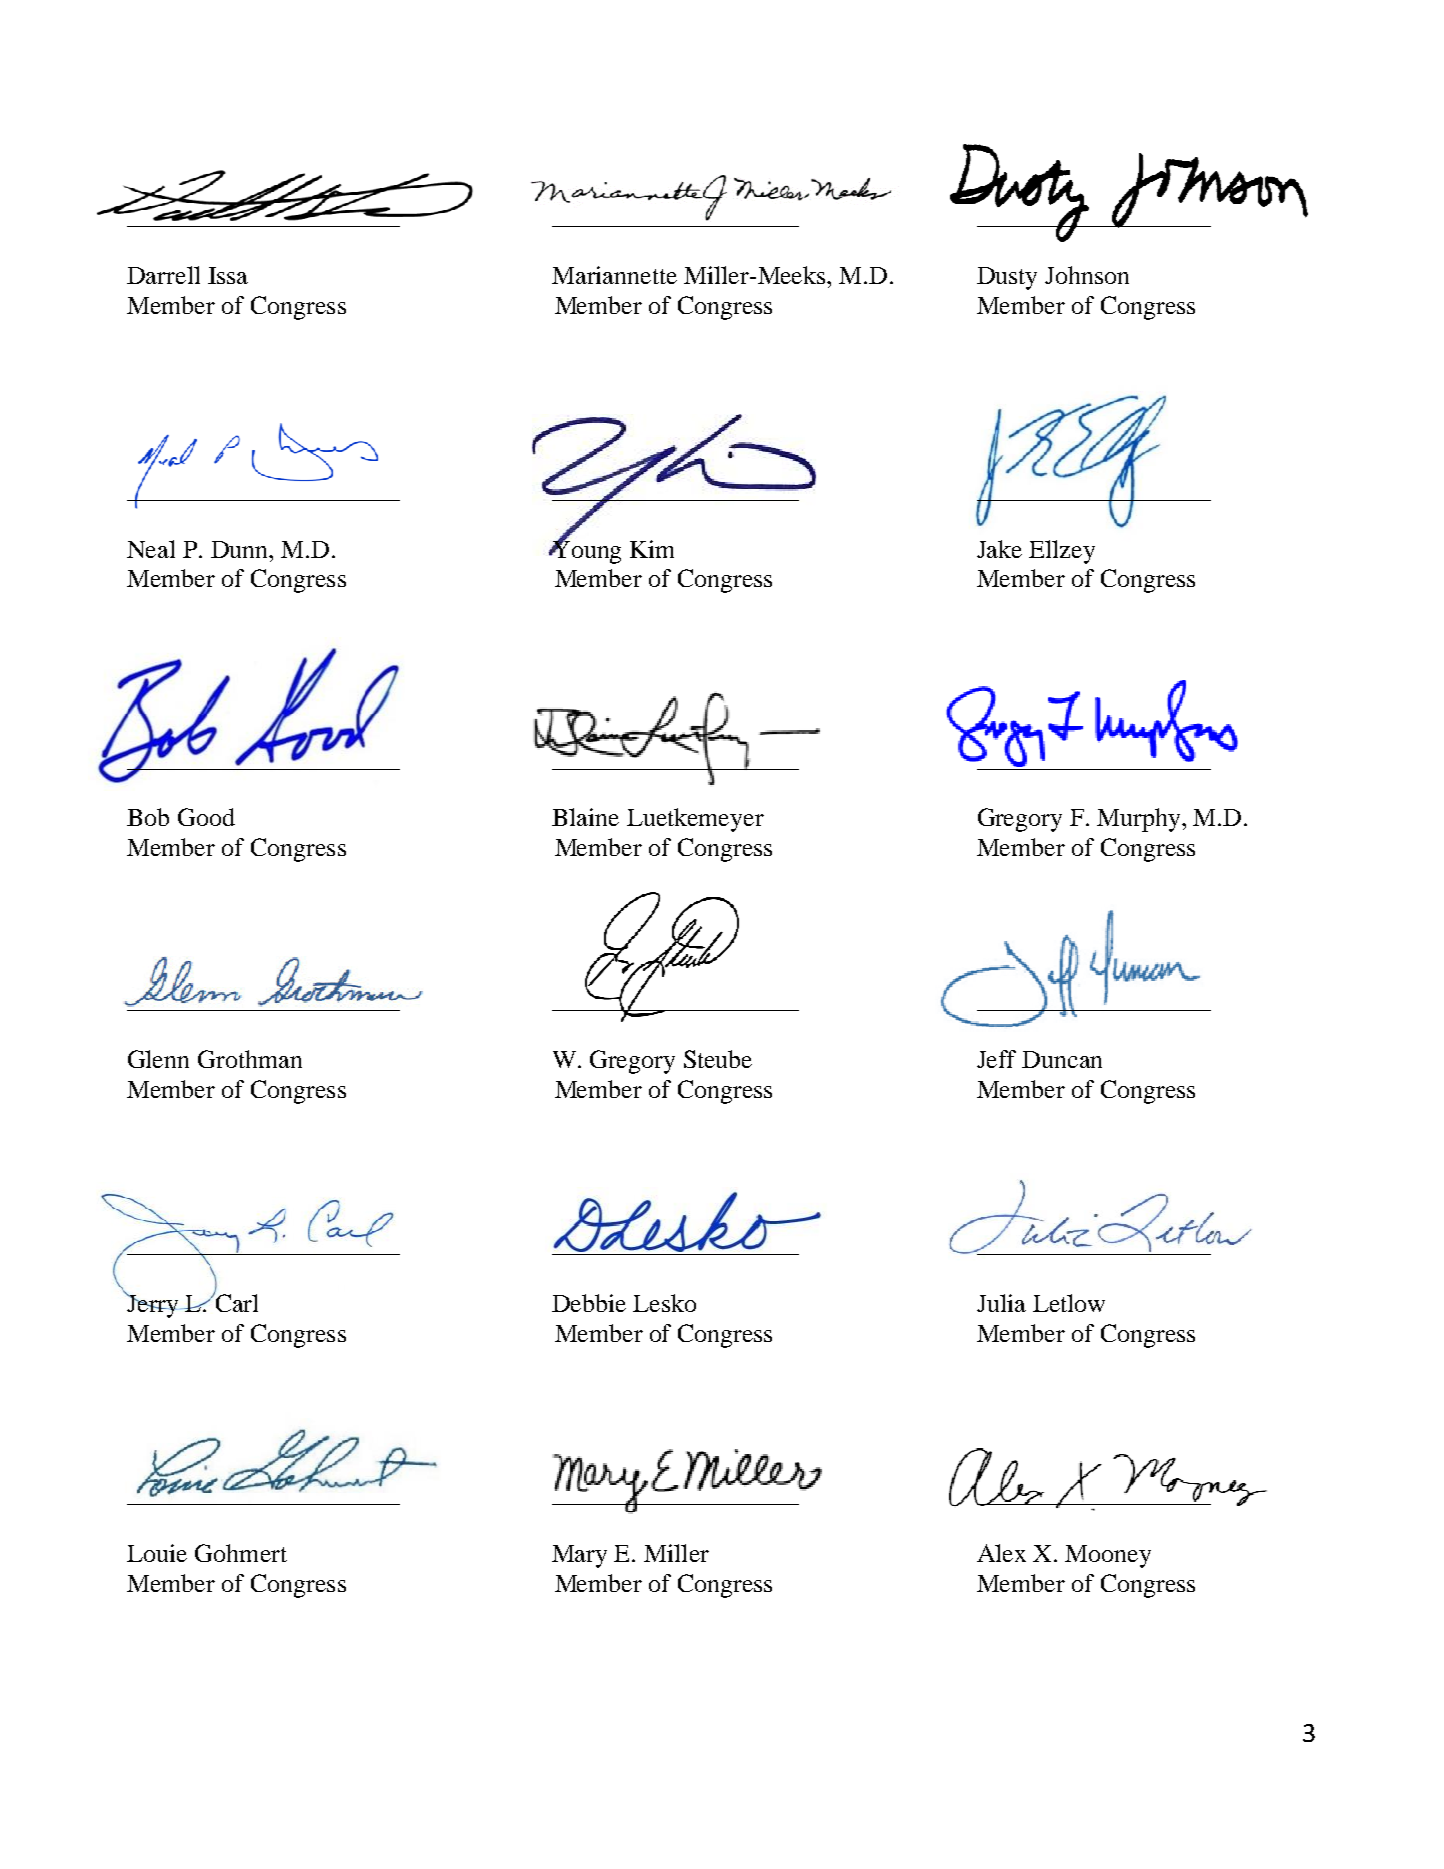  What do you see at coordinates (158, 1059) in the screenshot?
I see `Glenn` at bounding box center [158, 1059].
